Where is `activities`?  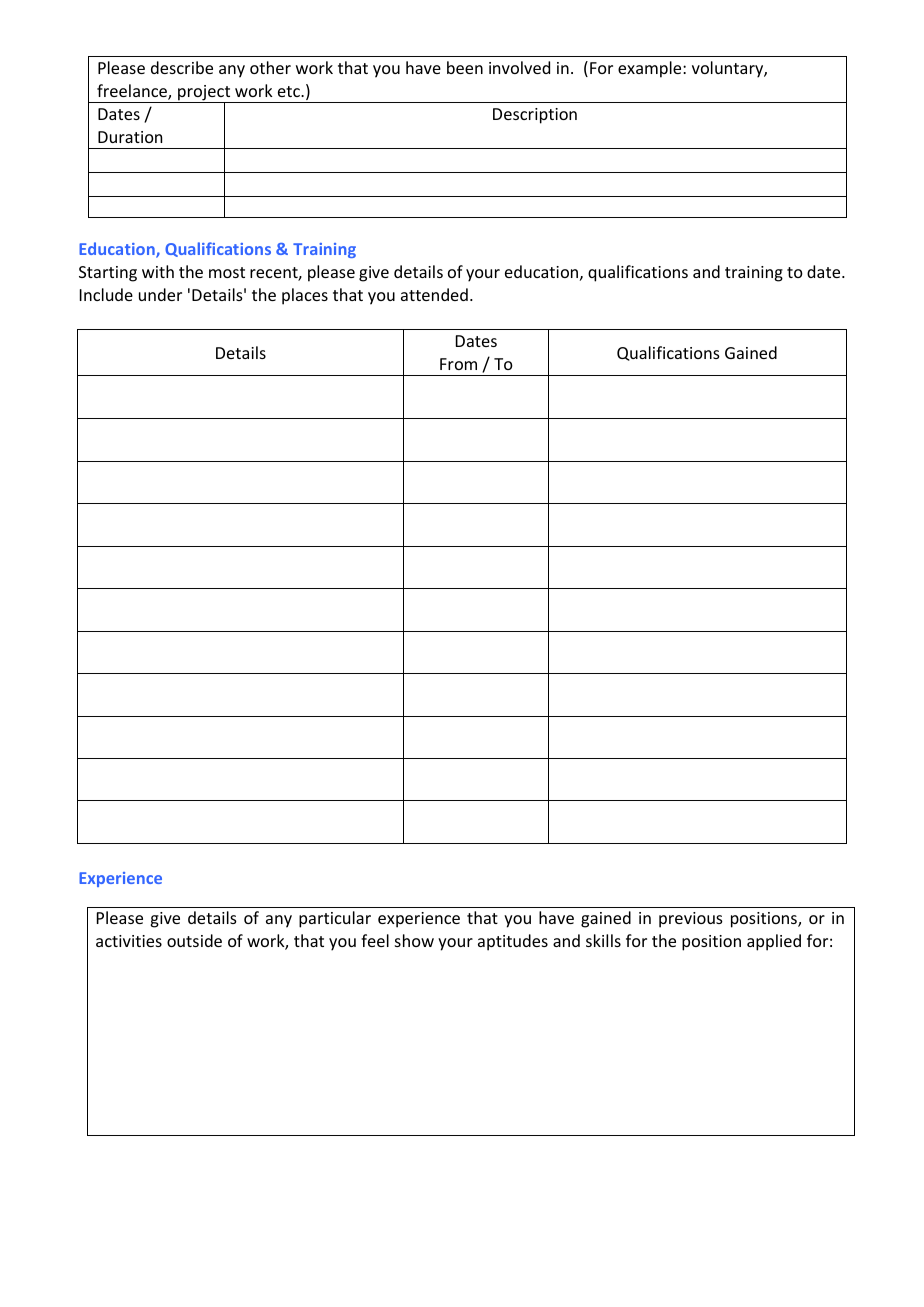
activities is located at coordinates (129, 941).
